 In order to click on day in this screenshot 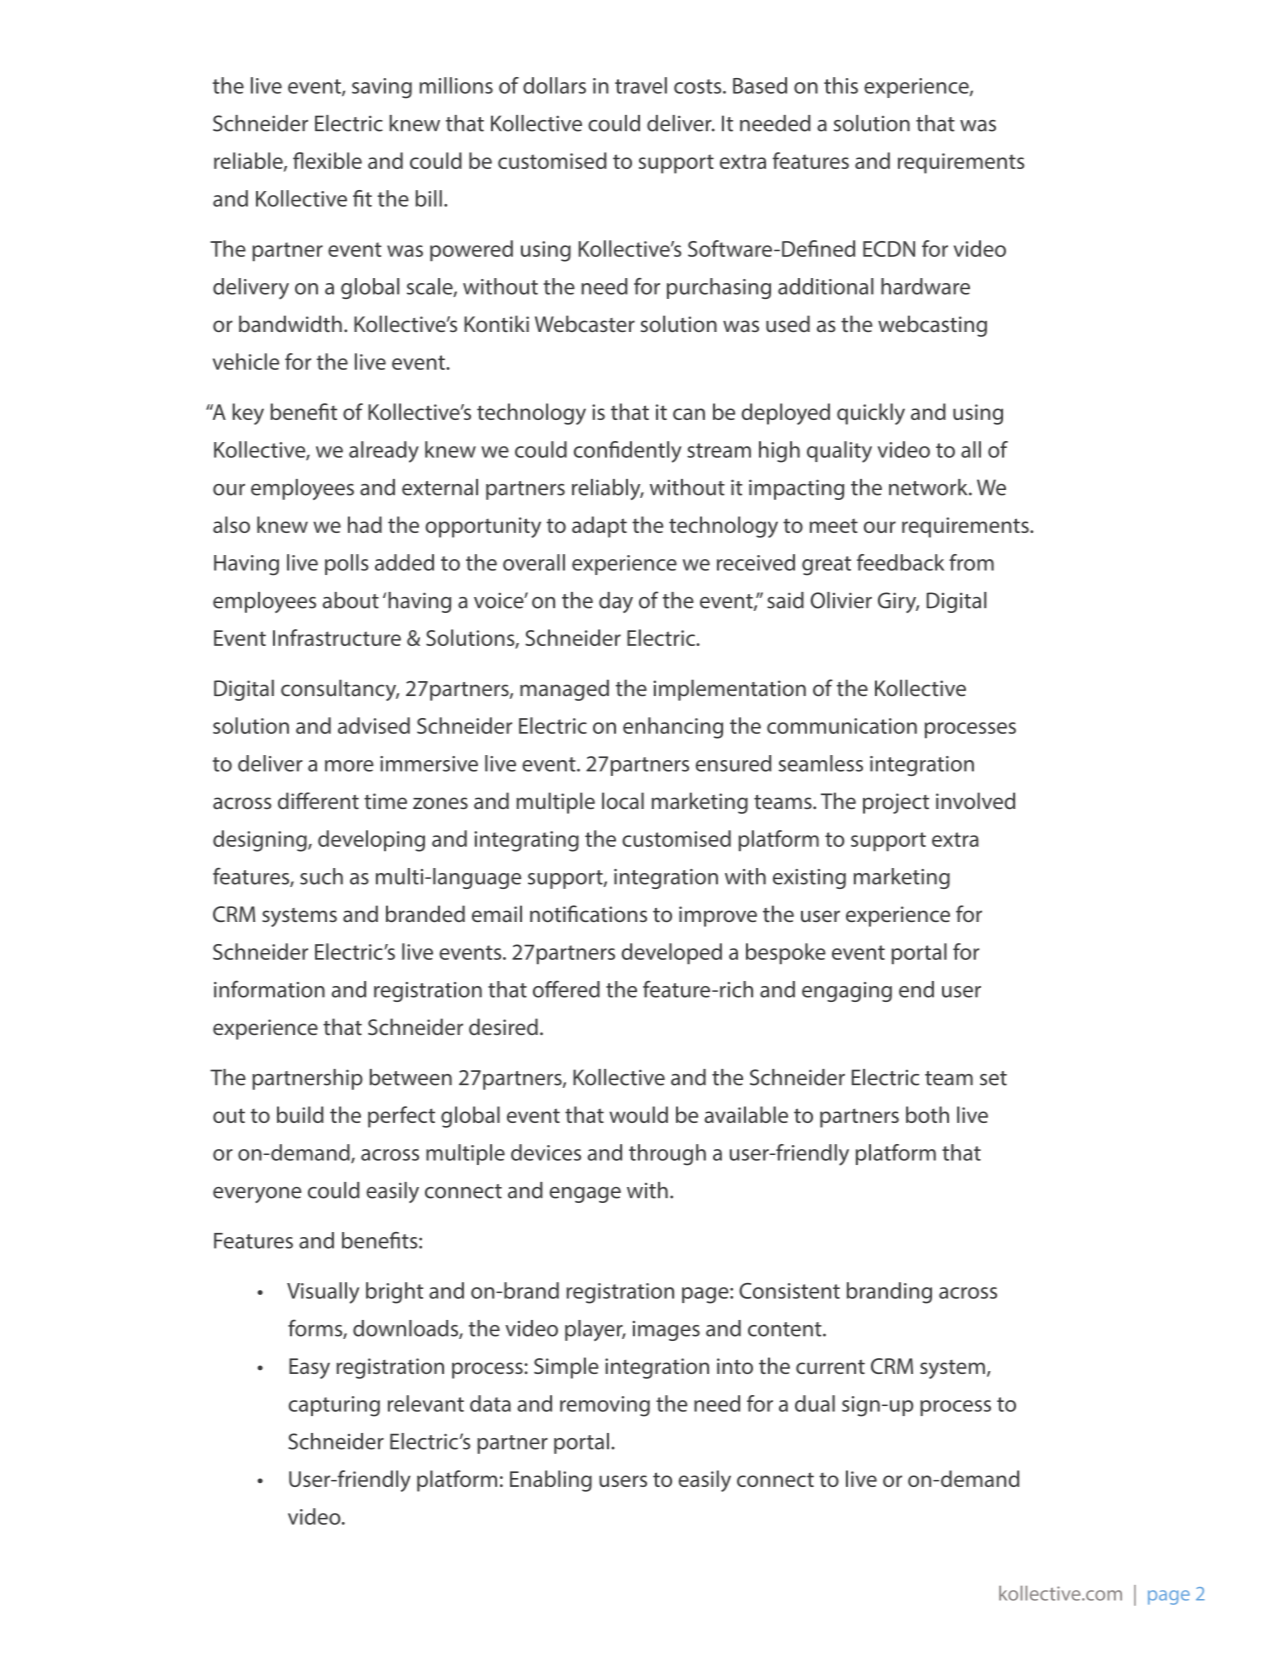, I will do `click(616, 602)`.
